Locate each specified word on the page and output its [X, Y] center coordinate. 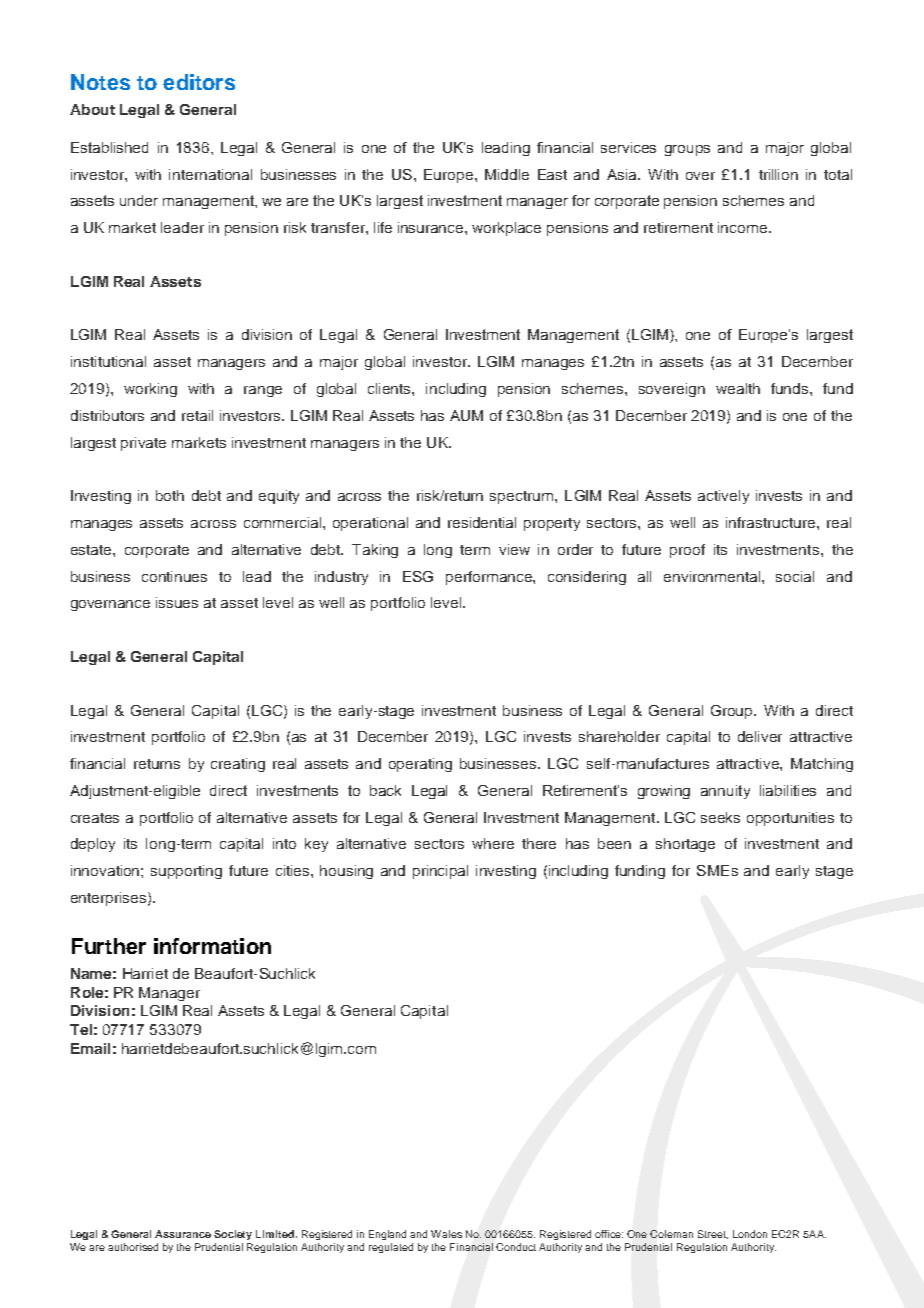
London [750, 1234]
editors [199, 82]
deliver [760, 736]
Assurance [183, 1234]
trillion [778, 174]
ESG [418, 576]
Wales [446, 1234]
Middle [507, 174]
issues [177, 602]
